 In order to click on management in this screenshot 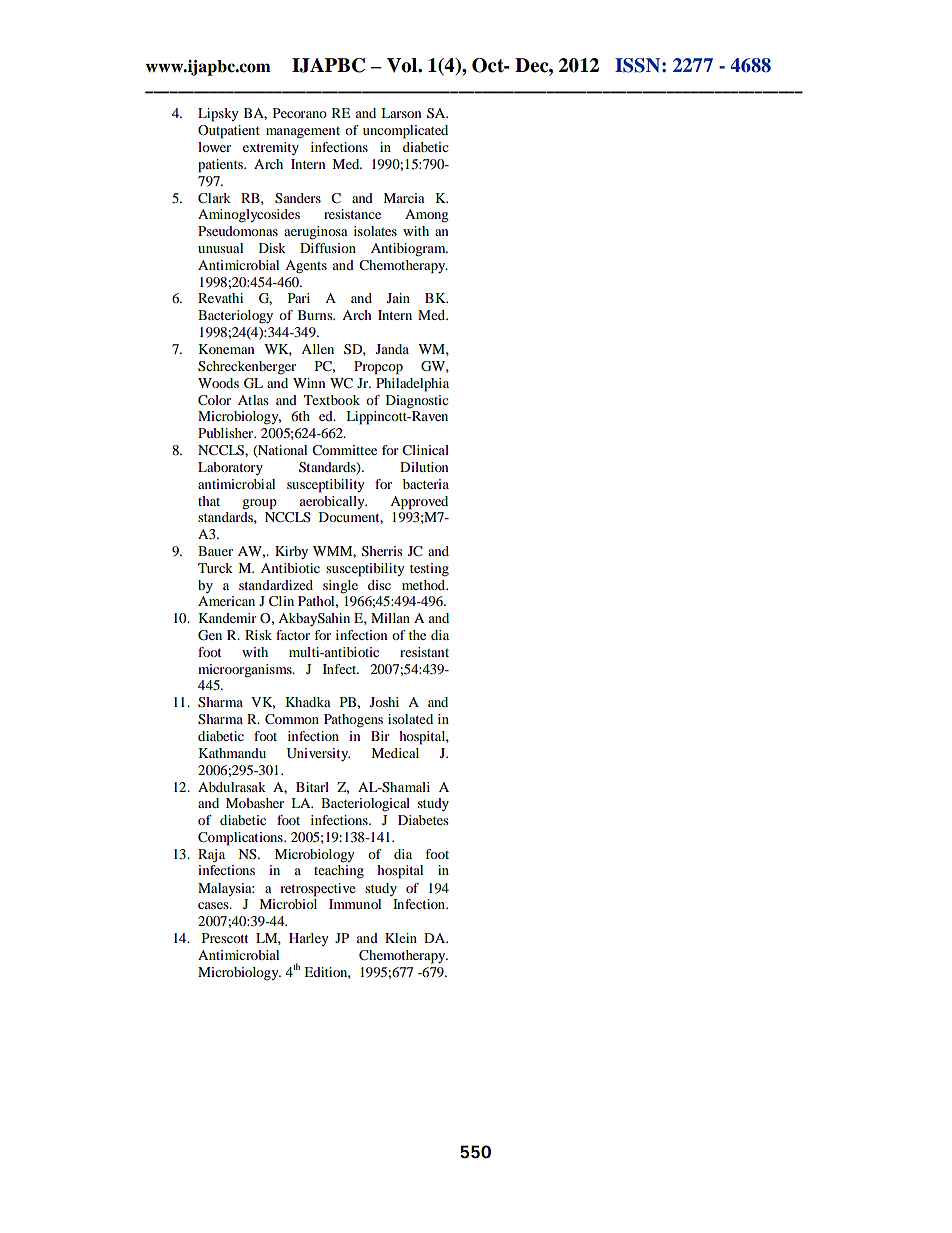, I will do `click(303, 133)`.
